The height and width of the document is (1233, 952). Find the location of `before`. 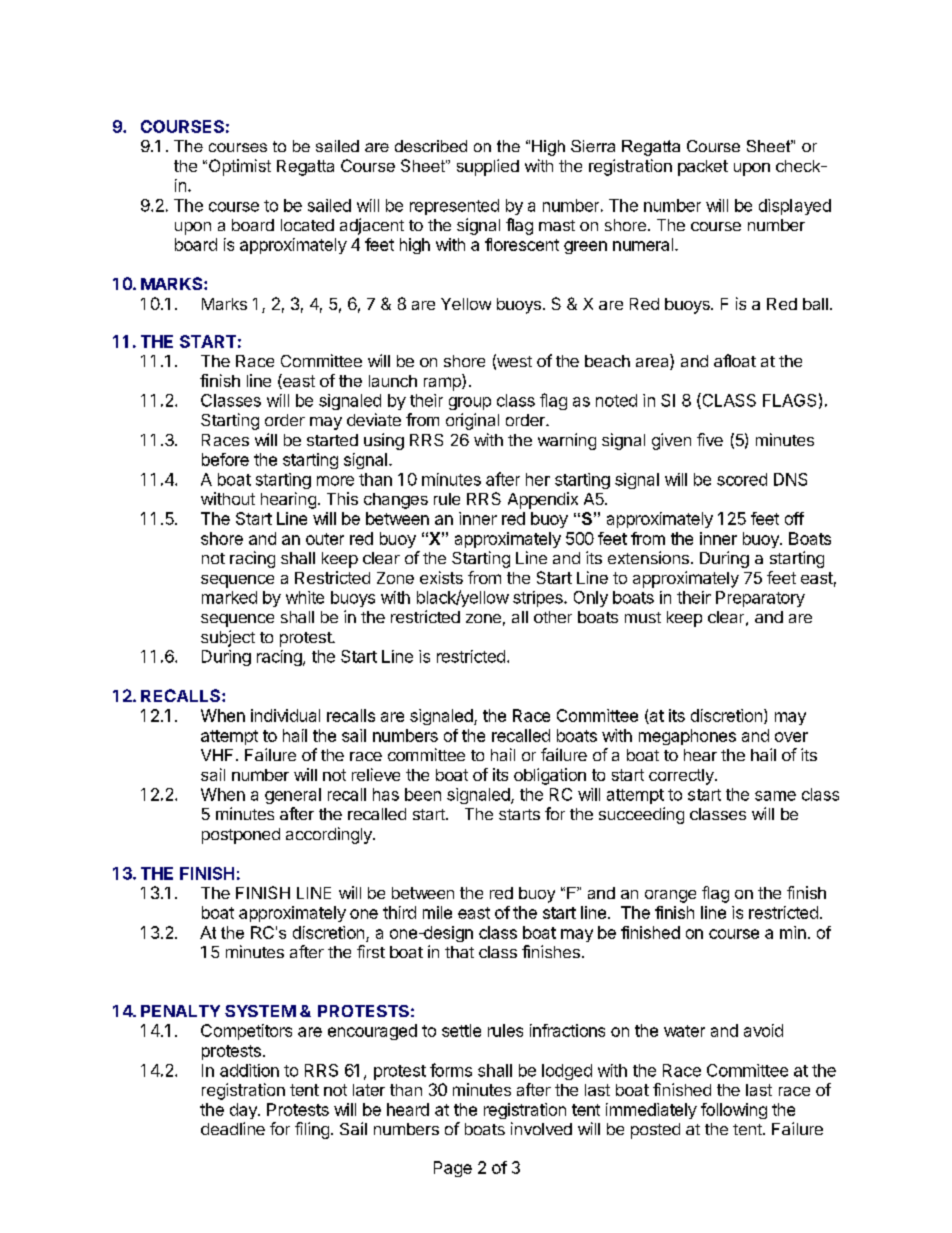

before is located at coordinates (225, 459).
